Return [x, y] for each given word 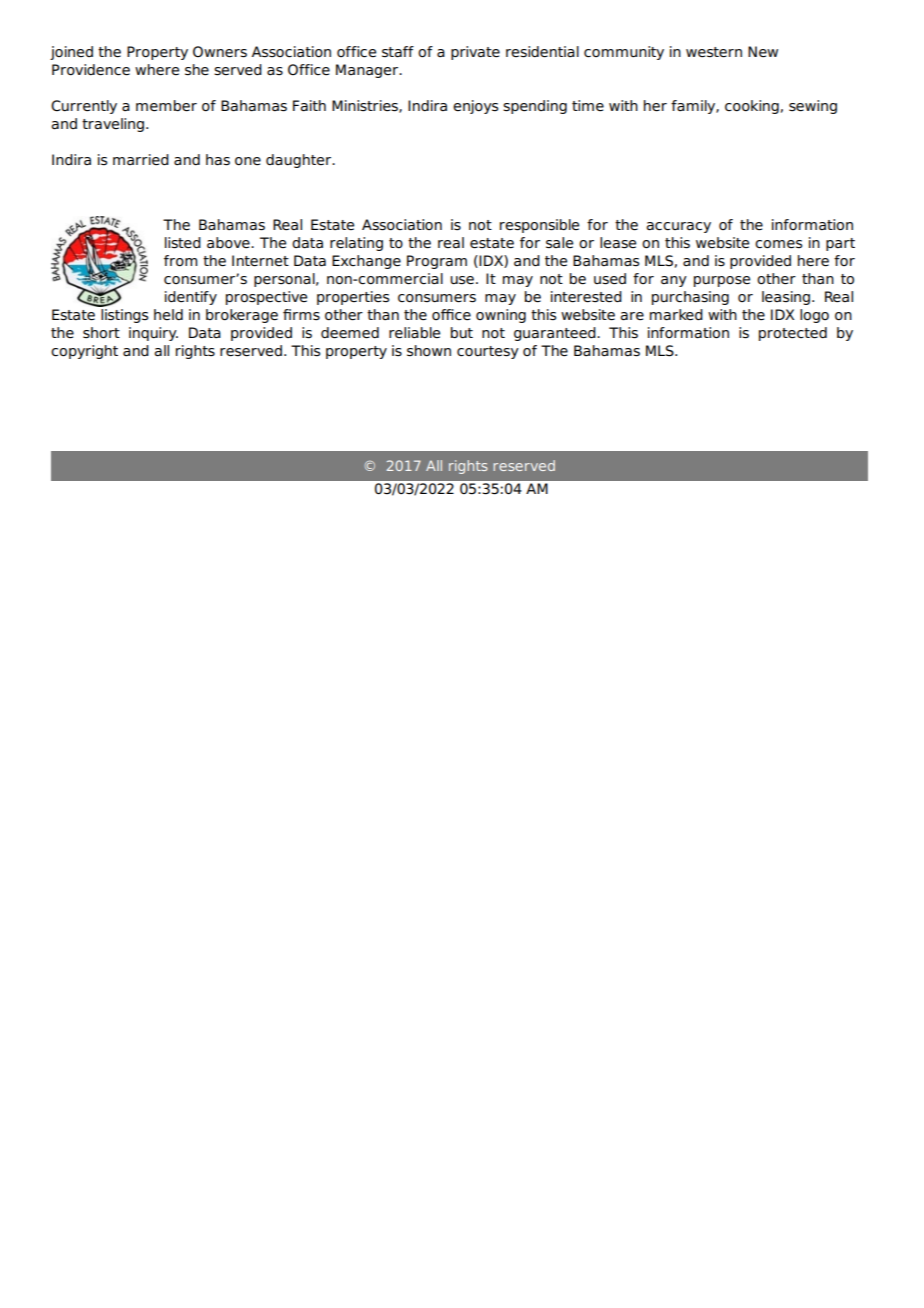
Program [437, 262]
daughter [299, 161]
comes [778, 244]
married [141, 159]
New [763, 51]
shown [429, 351]
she [197, 70]
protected [793, 334]
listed [183, 243]
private [475, 53]
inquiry [153, 334]
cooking [752, 107]
